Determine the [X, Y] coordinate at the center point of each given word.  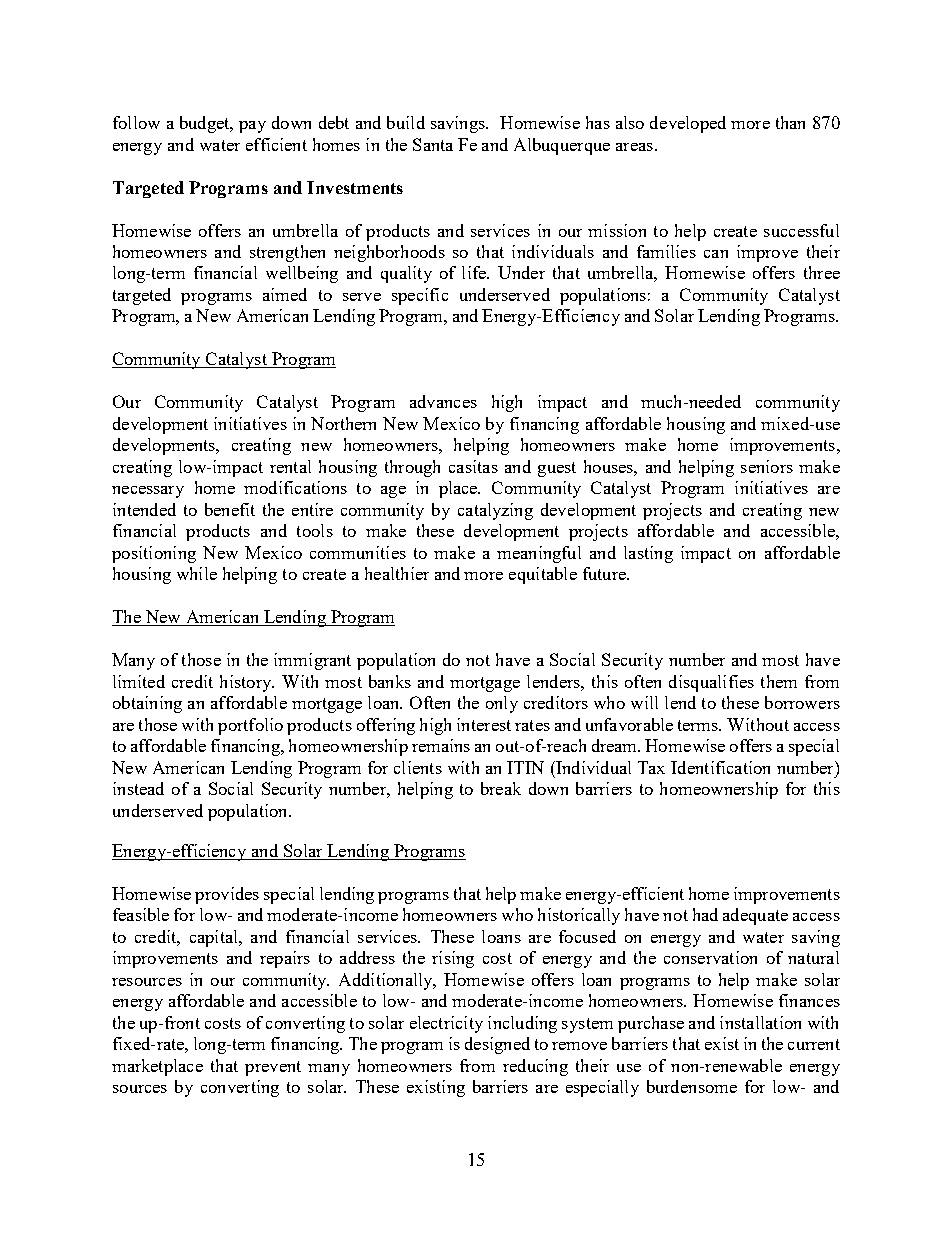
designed [497, 1045]
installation [760, 1022]
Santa [433, 144]
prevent [273, 1068]
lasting [648, 554]
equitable [543, 575]
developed [688, 124]
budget [206, 124]
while [197, 573]
